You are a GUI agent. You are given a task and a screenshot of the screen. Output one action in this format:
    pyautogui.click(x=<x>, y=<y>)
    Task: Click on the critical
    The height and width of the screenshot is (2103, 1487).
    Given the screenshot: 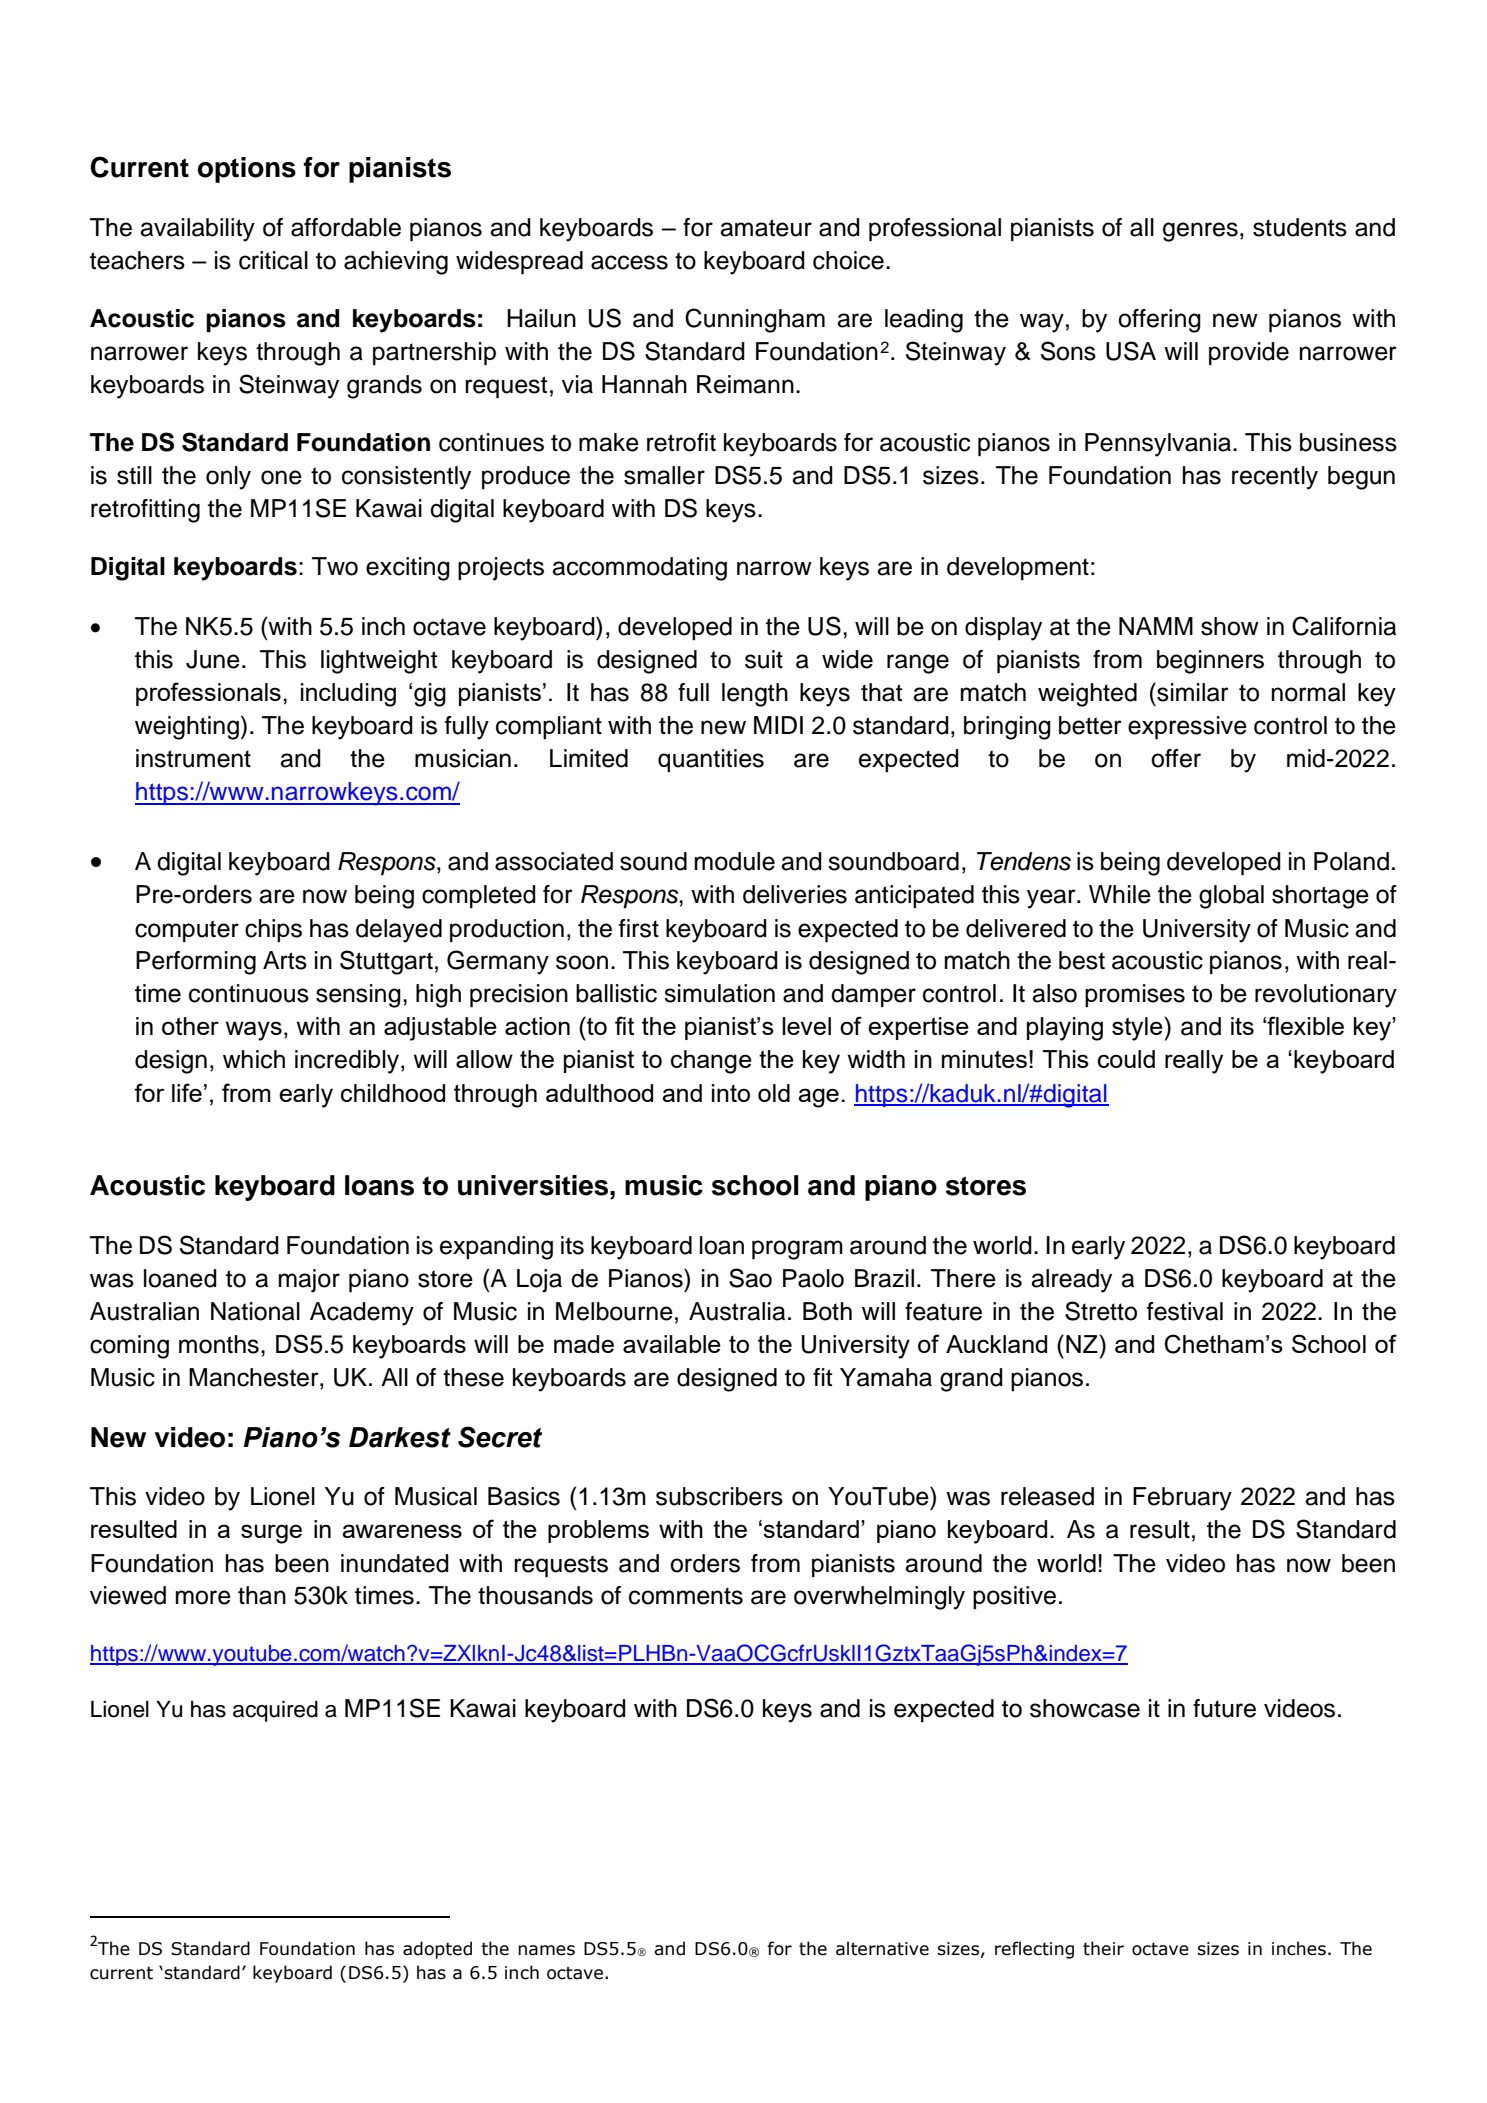 What is the action you would take?
    pyautogui.click(x=273, y=260)
